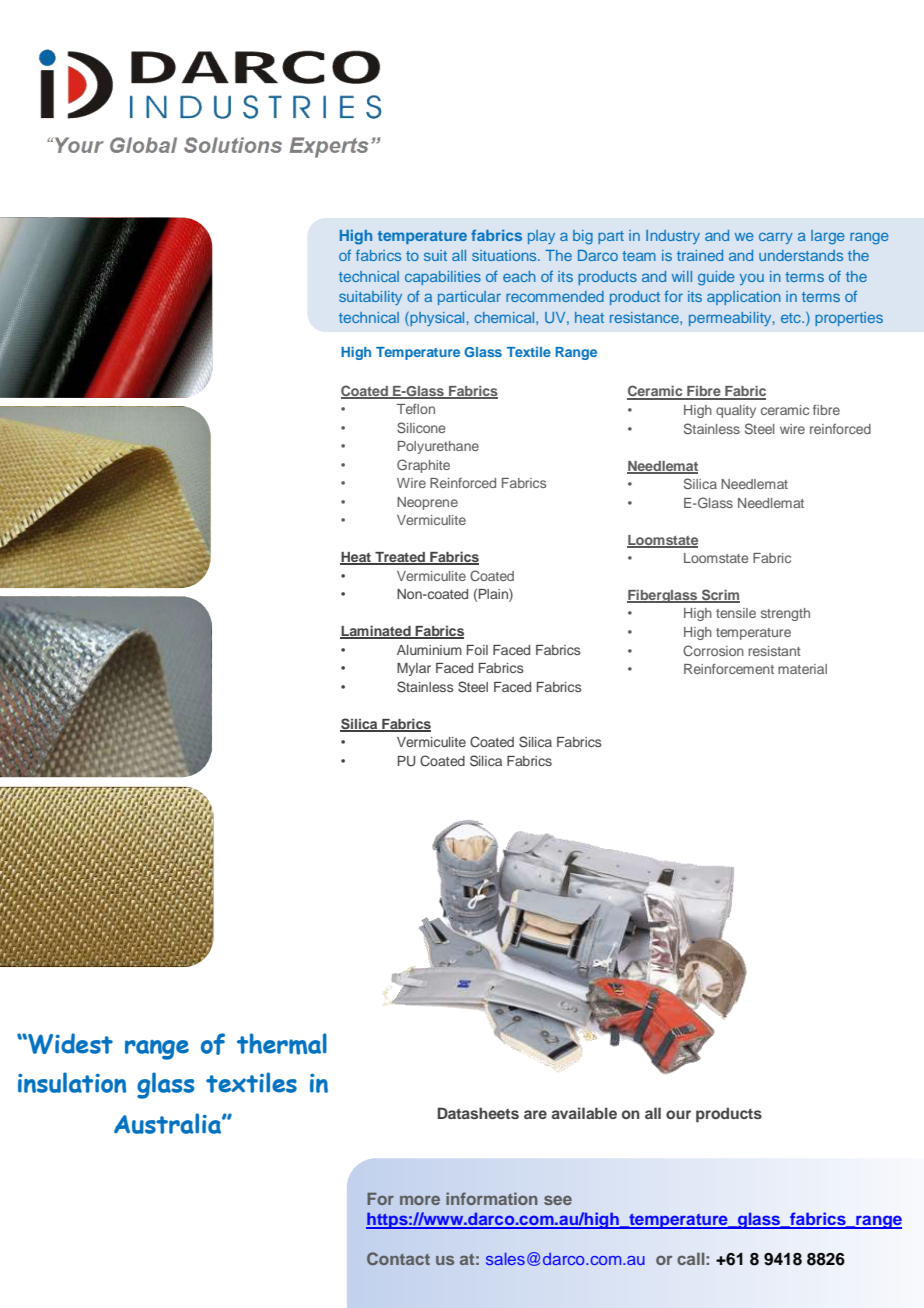 The width and height of the screenshot is (924, 1308). I want to click on capabilities, so click(443, 278).
